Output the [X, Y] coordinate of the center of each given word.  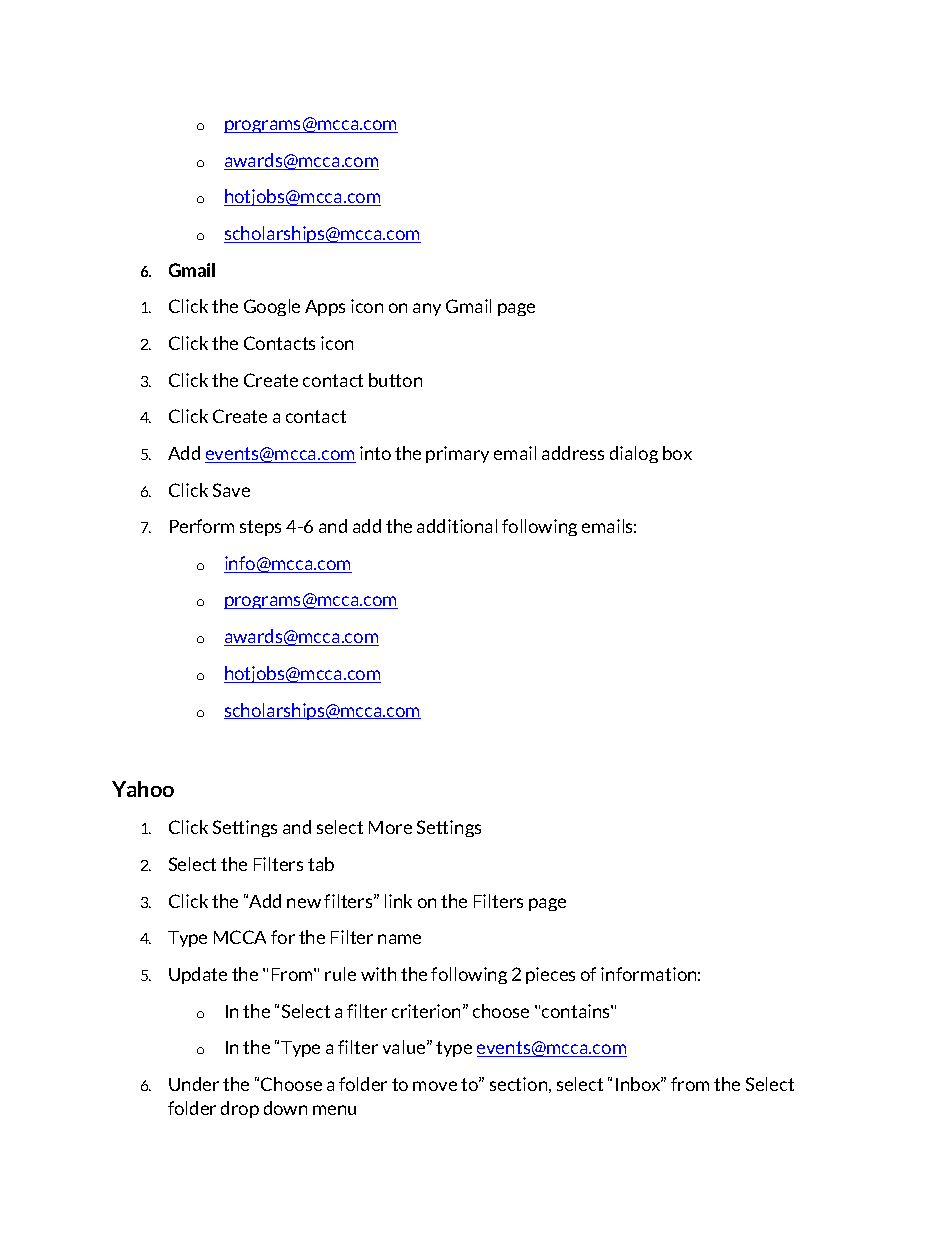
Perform [202, 526]
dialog [634, 454]
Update [198, 975]
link [398, 901]
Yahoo [143, 789]
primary [457, 454]
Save [231, 490]
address [573, 453]
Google [272, 307]
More [390, 827]
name [399, 939]
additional [457, 526]
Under [194, 1084]
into [375, 453]
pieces [550, 975]
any [427, 309]
